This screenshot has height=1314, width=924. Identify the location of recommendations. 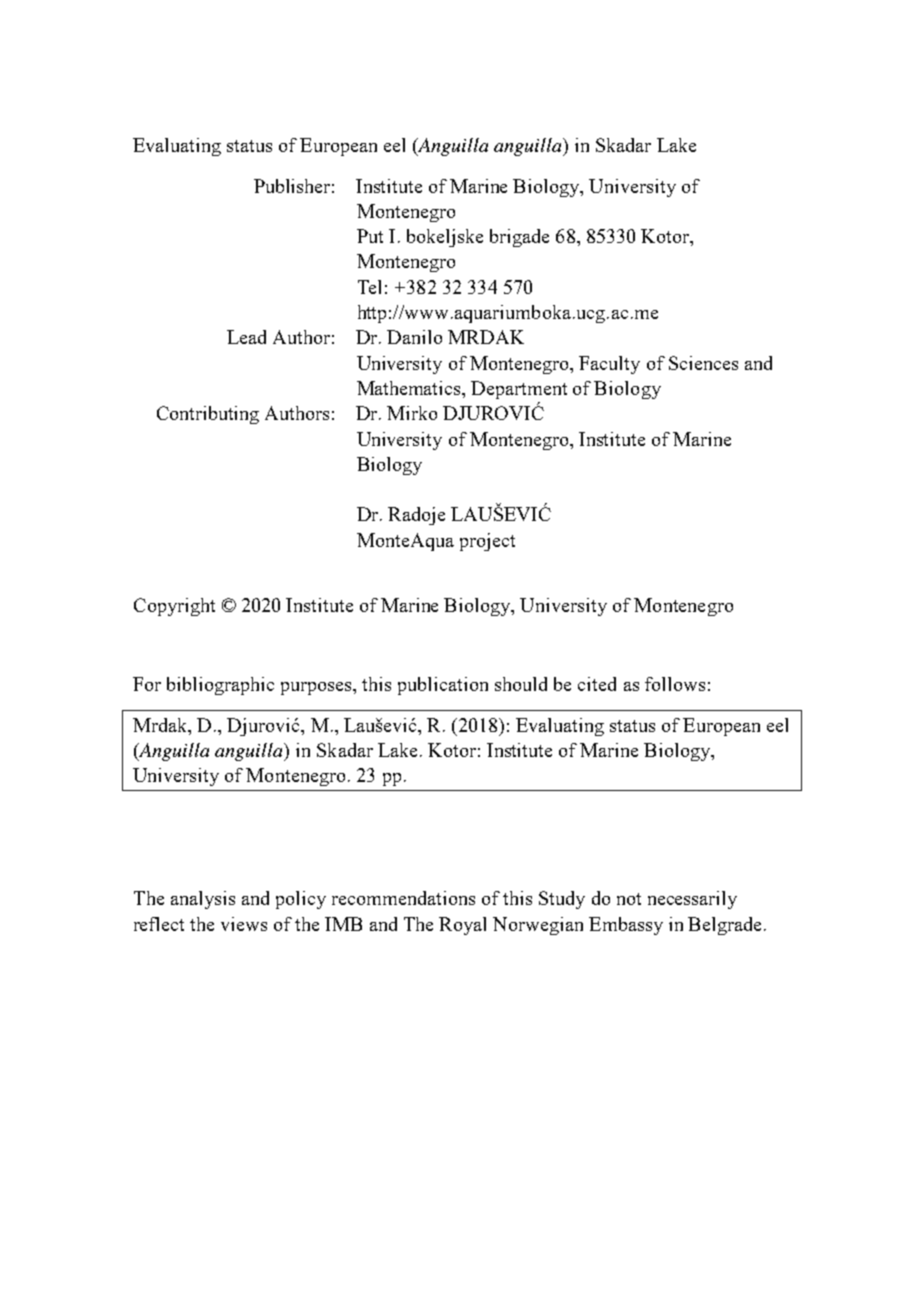
(403, 898).
